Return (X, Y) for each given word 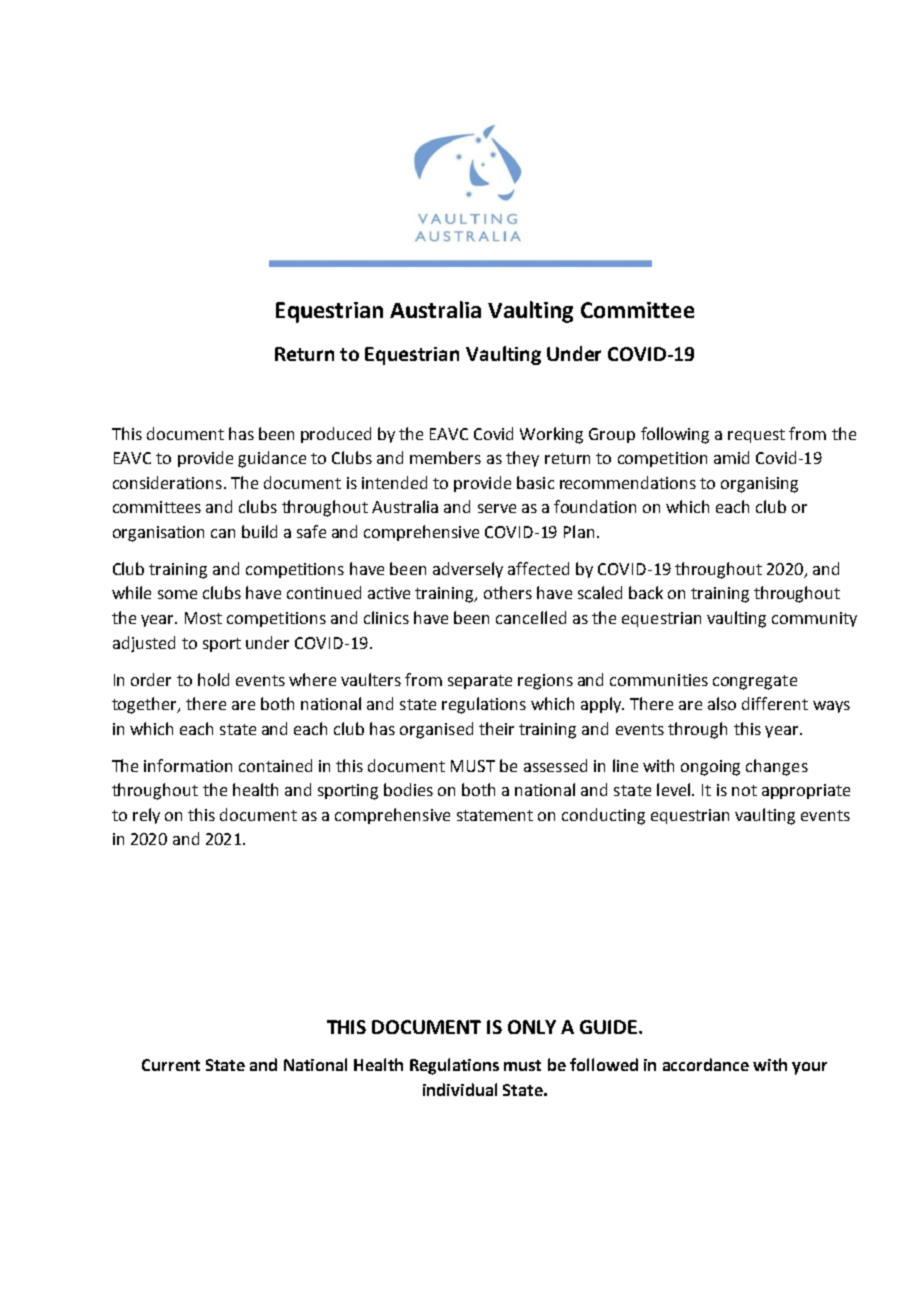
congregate (755, 682)
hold (213, 679)
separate (480, 682)
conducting (603, 816)
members (445, 457)
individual (460, 1089)
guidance (272, 459)
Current (171, 1065)
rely (146, 816)
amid (731, 457)
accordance (706, 1064)
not (744, 790)
